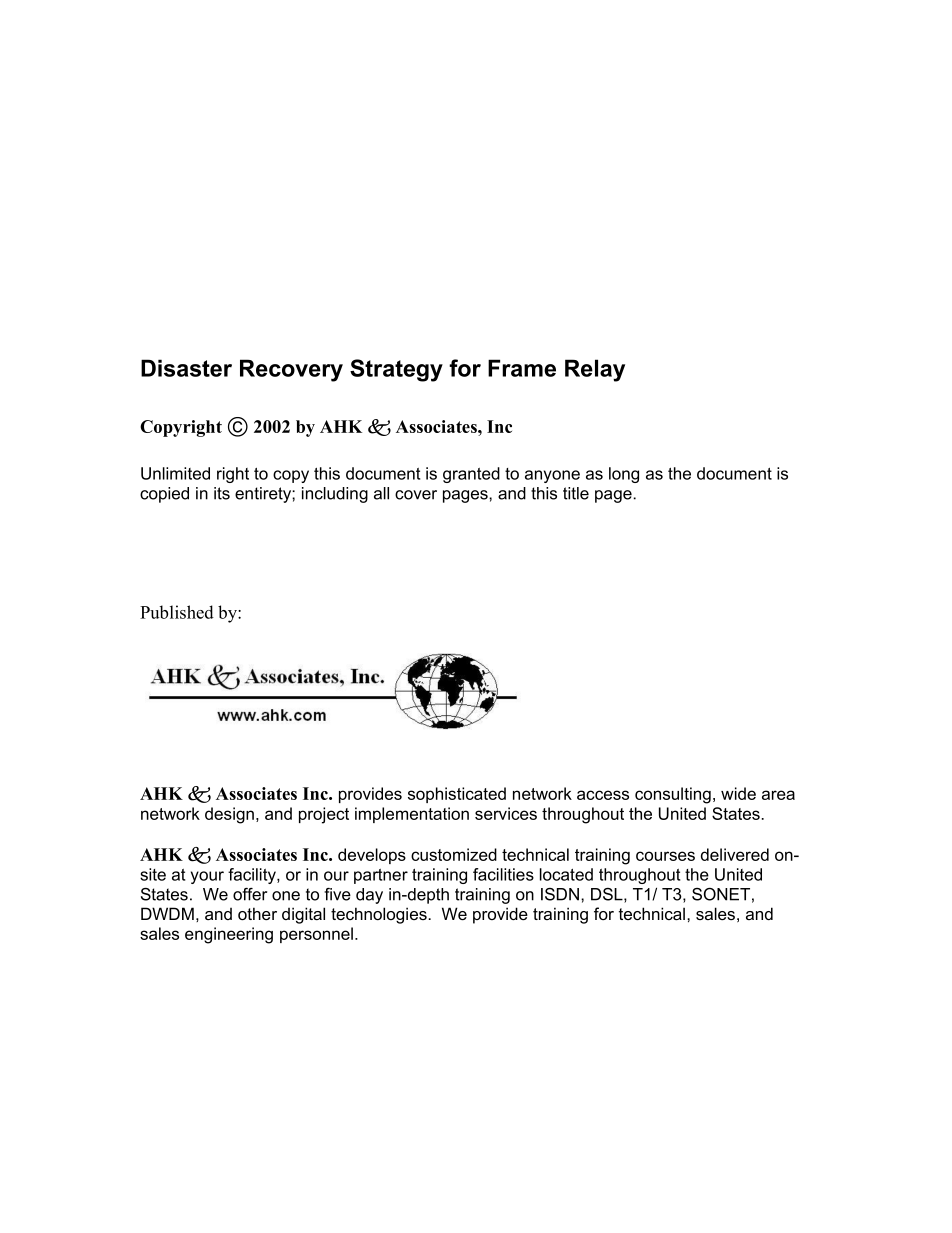 This image has width=952, height=1233. What do you see at coordinates (257, 913) in the image?
I see `other` at bounding box center [257, 913].
